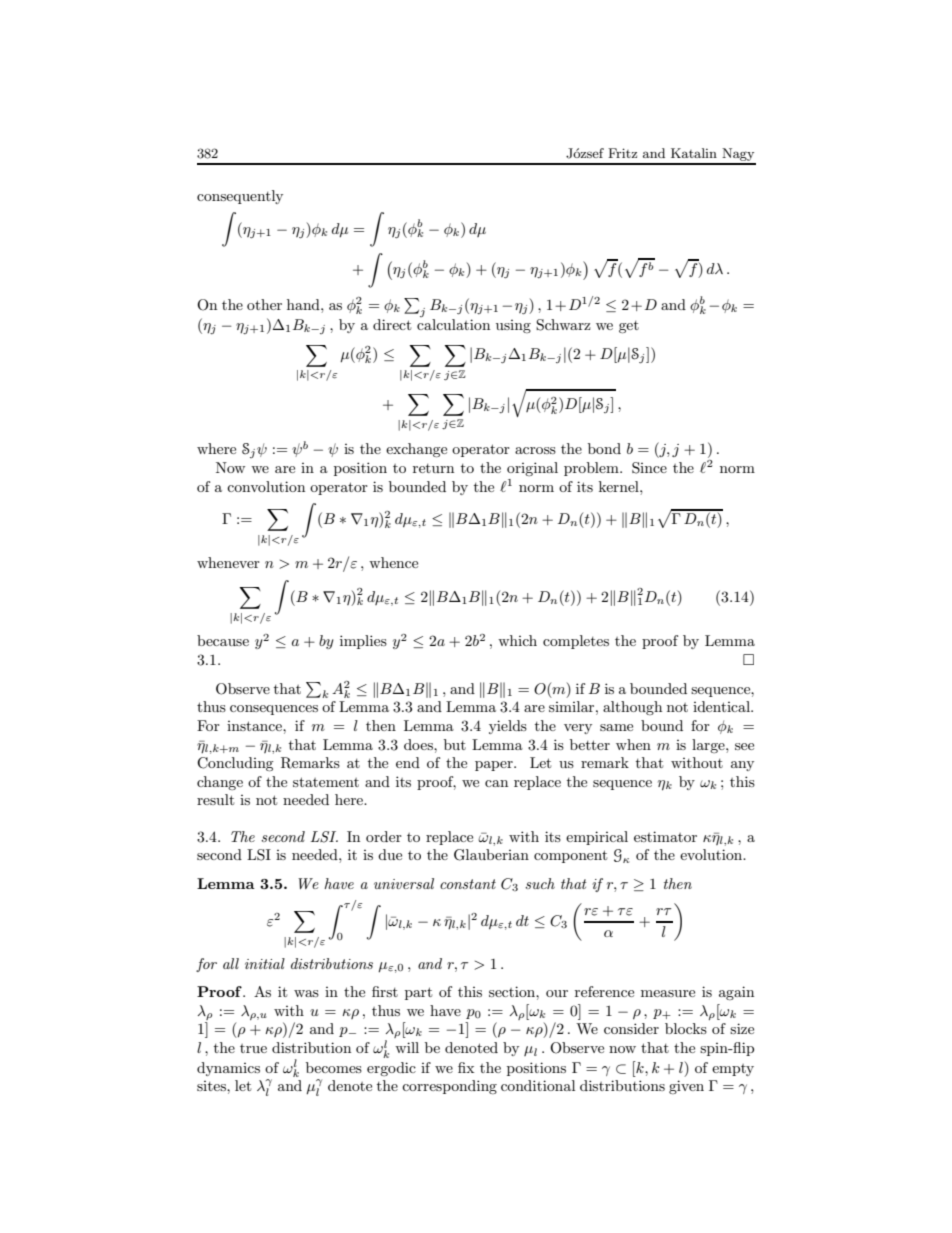  I want to click on identical, so click(722, 706).
